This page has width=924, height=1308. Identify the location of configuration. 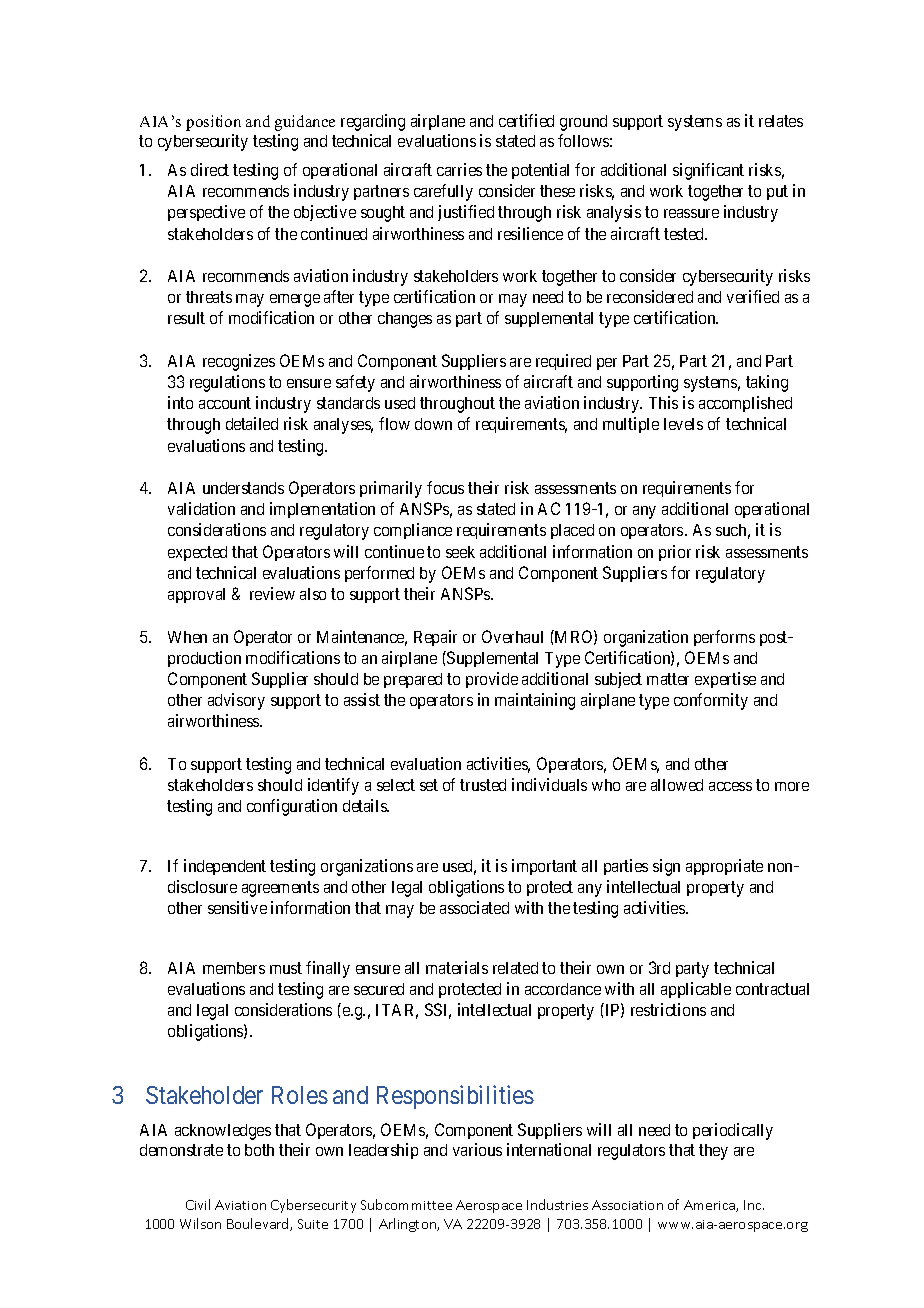
(292, 807).
